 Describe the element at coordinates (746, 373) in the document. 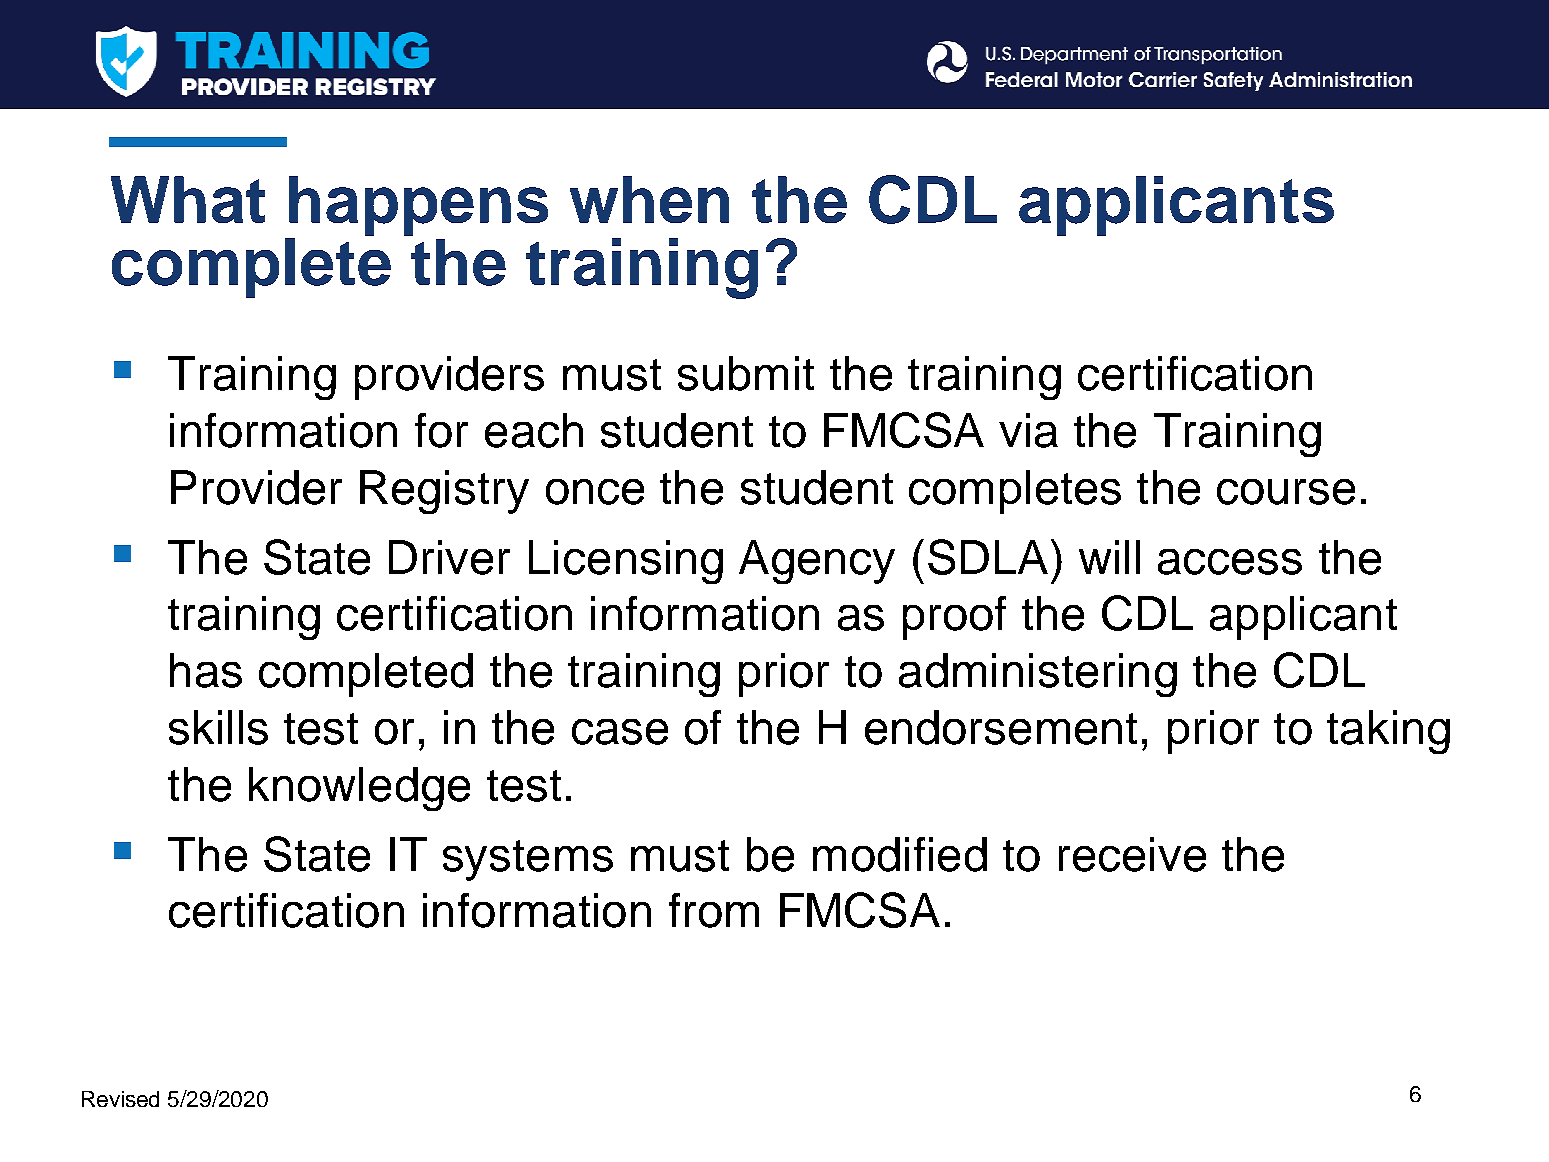

I see `submit` at that location.
